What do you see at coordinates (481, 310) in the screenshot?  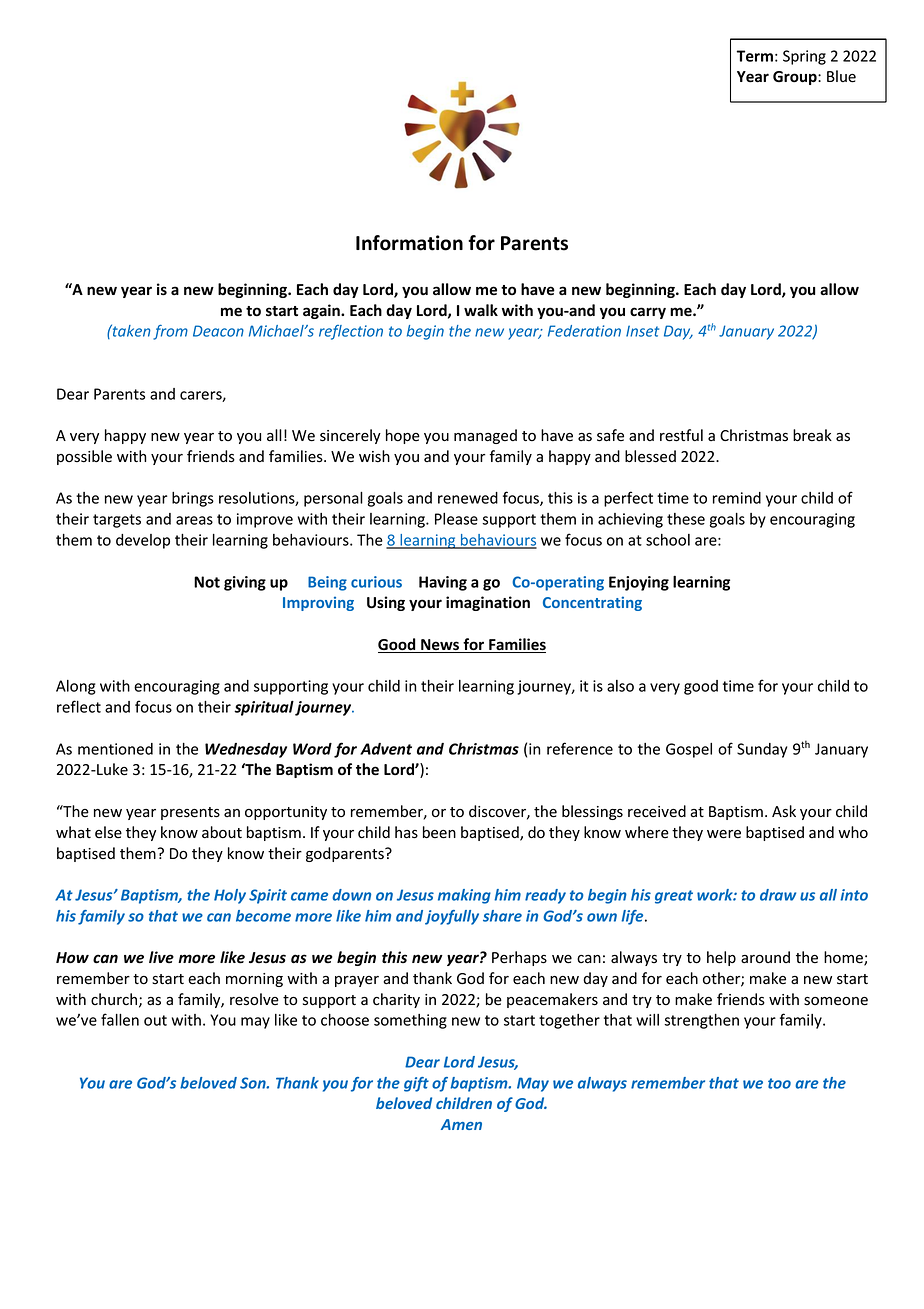 I see `walk` at bounding box center [481, 310].
